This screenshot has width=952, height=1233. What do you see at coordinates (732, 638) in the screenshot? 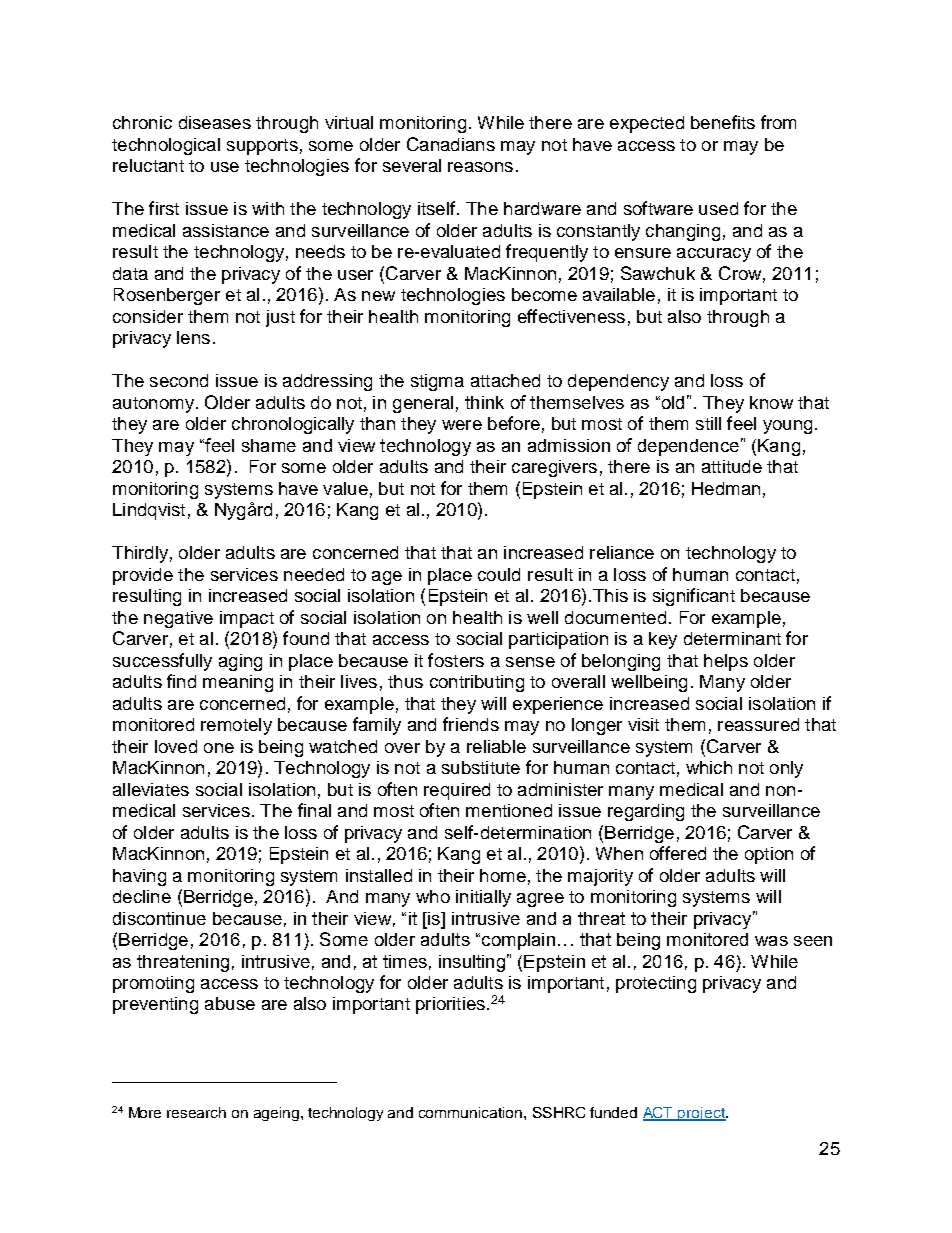
I see `determinant` at bounding box center [732, 638].
